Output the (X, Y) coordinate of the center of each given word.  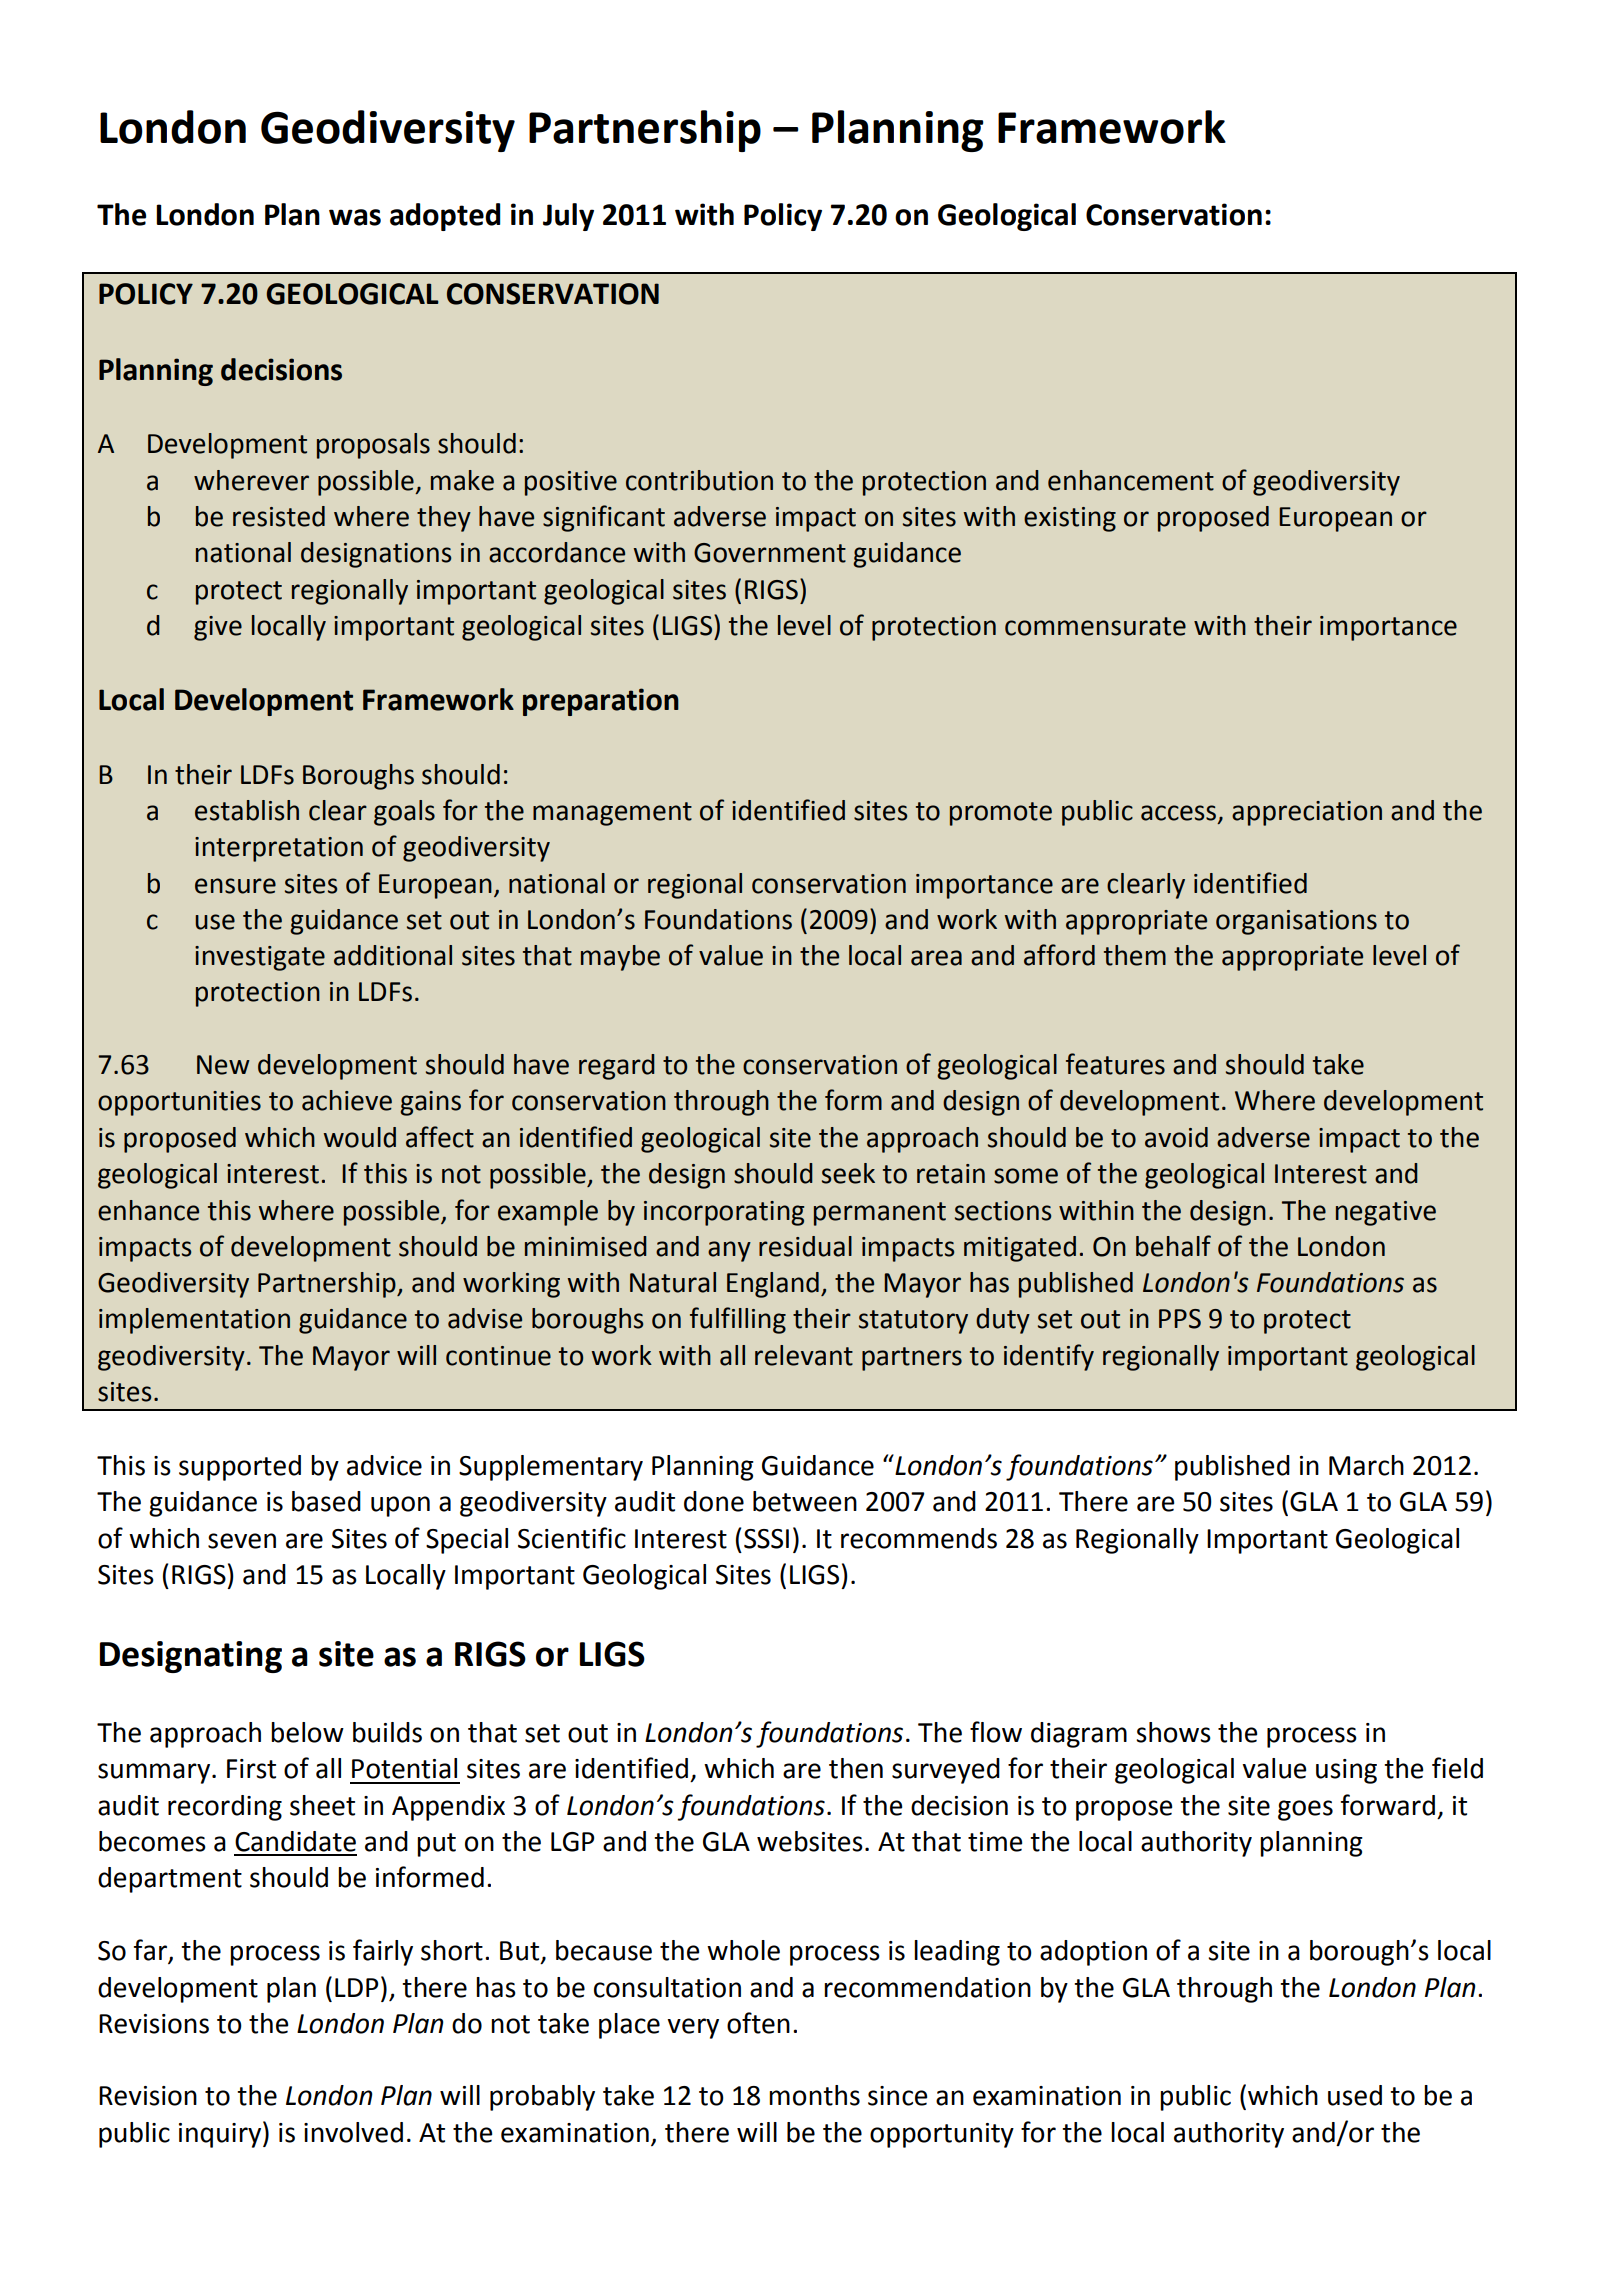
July (568, 217)
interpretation (279, 849)
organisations (1296, 922)
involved (353, 2132)
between (805, 1501)
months (814, 2095)
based (326, 1501)
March (1366, 1465)
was (355, 217)
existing (1070, 519)
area (936, 958)
